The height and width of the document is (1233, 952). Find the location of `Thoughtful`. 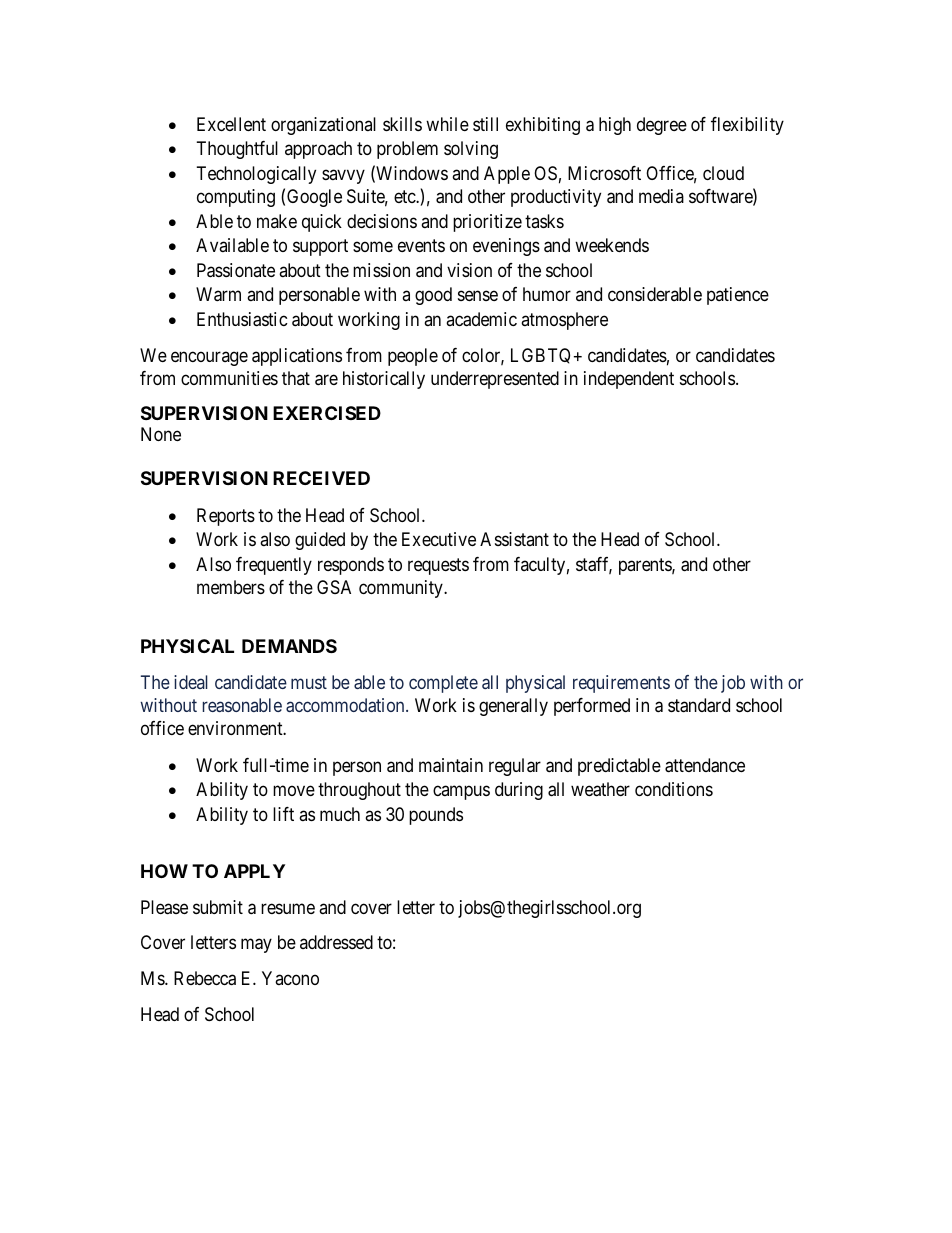

Thoughtful is located at coordinates (237, 150).
